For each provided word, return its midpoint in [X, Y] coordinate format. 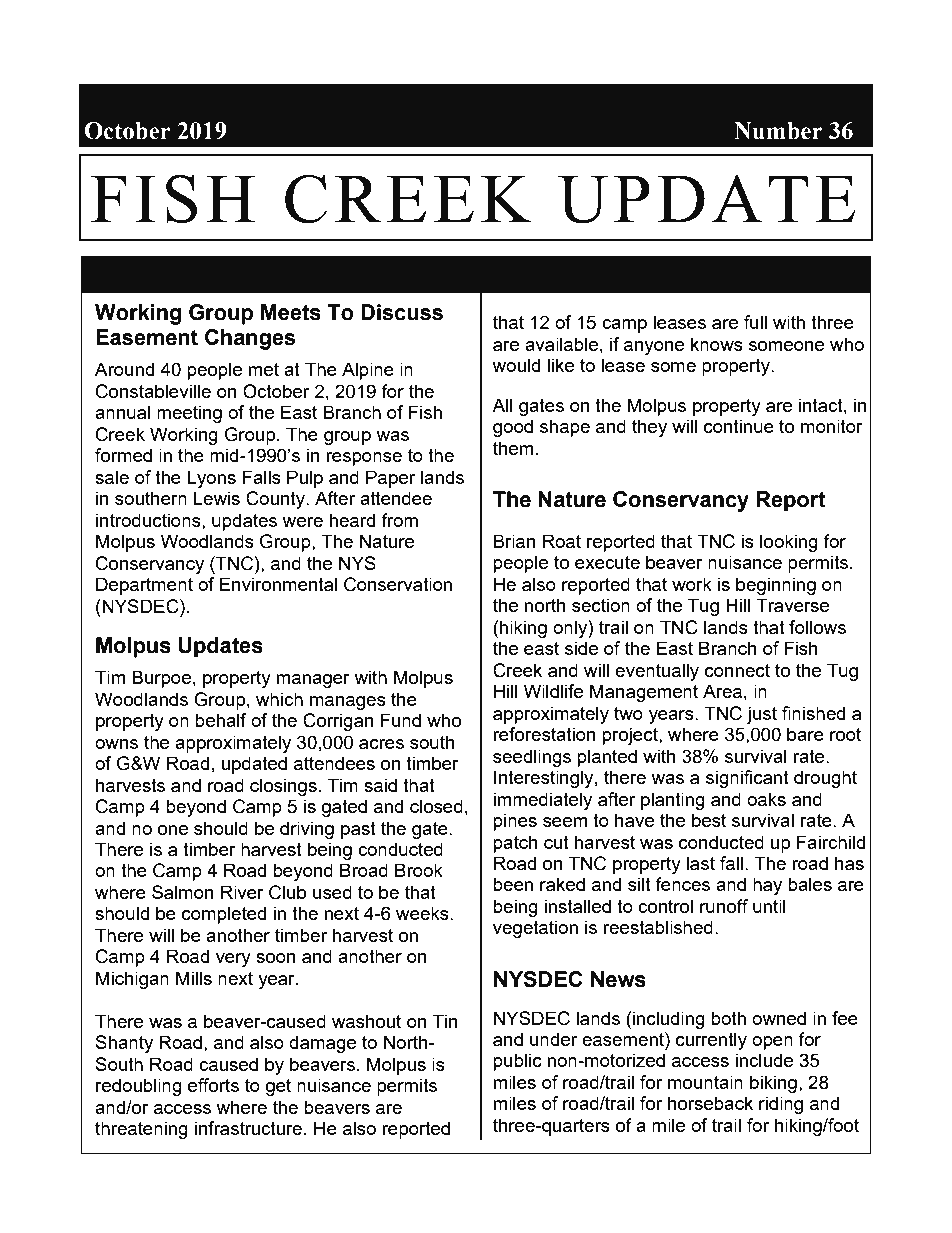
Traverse [792, 605]
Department [144, 586]
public [517, 1062]
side [581, 648]
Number [778, 131]
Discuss [402, 312]
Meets [291, 312]
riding [781, 1105]
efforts [213, 1085]
